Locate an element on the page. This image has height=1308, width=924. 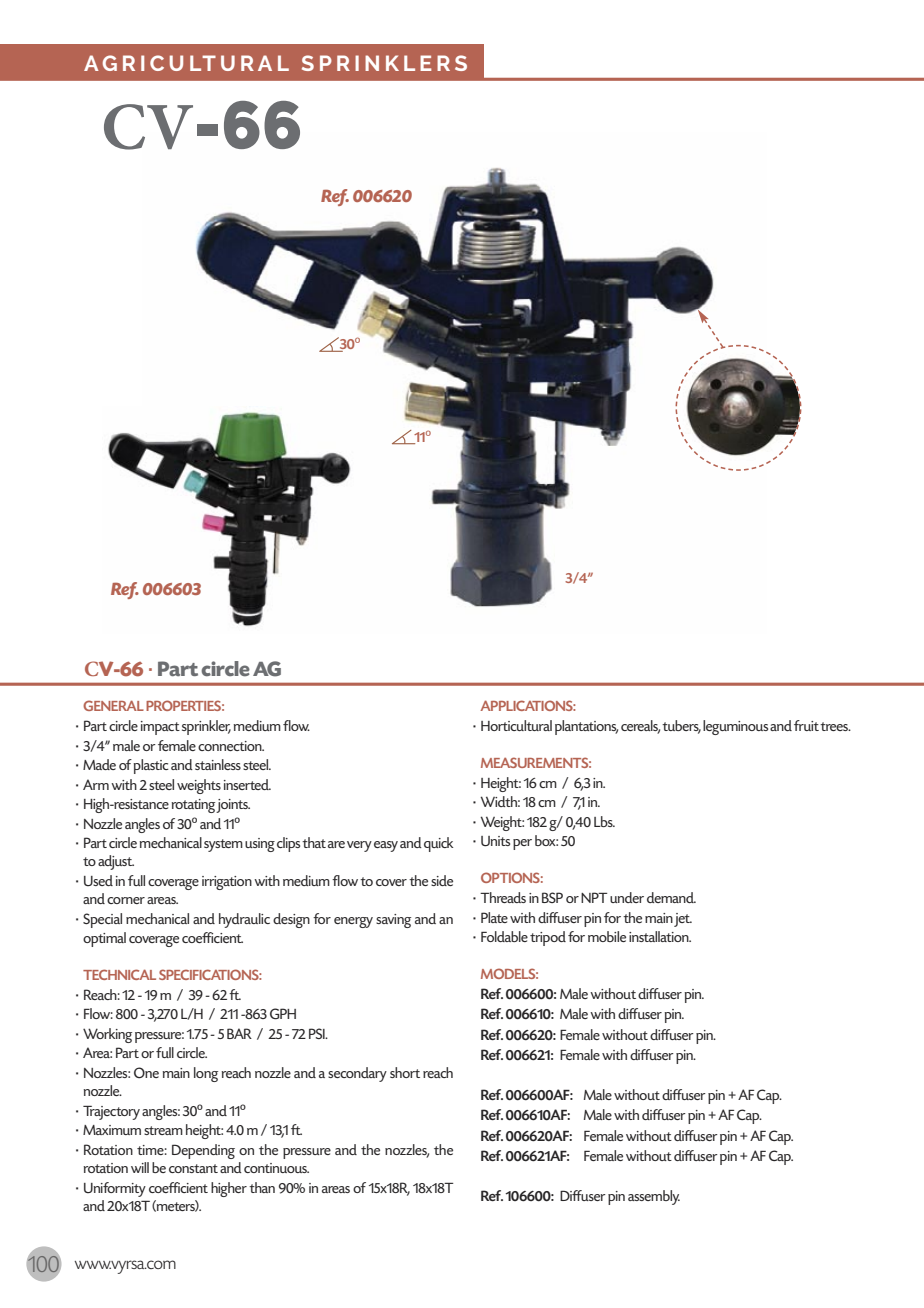
leguminous is located at coordinates (735, 727).
